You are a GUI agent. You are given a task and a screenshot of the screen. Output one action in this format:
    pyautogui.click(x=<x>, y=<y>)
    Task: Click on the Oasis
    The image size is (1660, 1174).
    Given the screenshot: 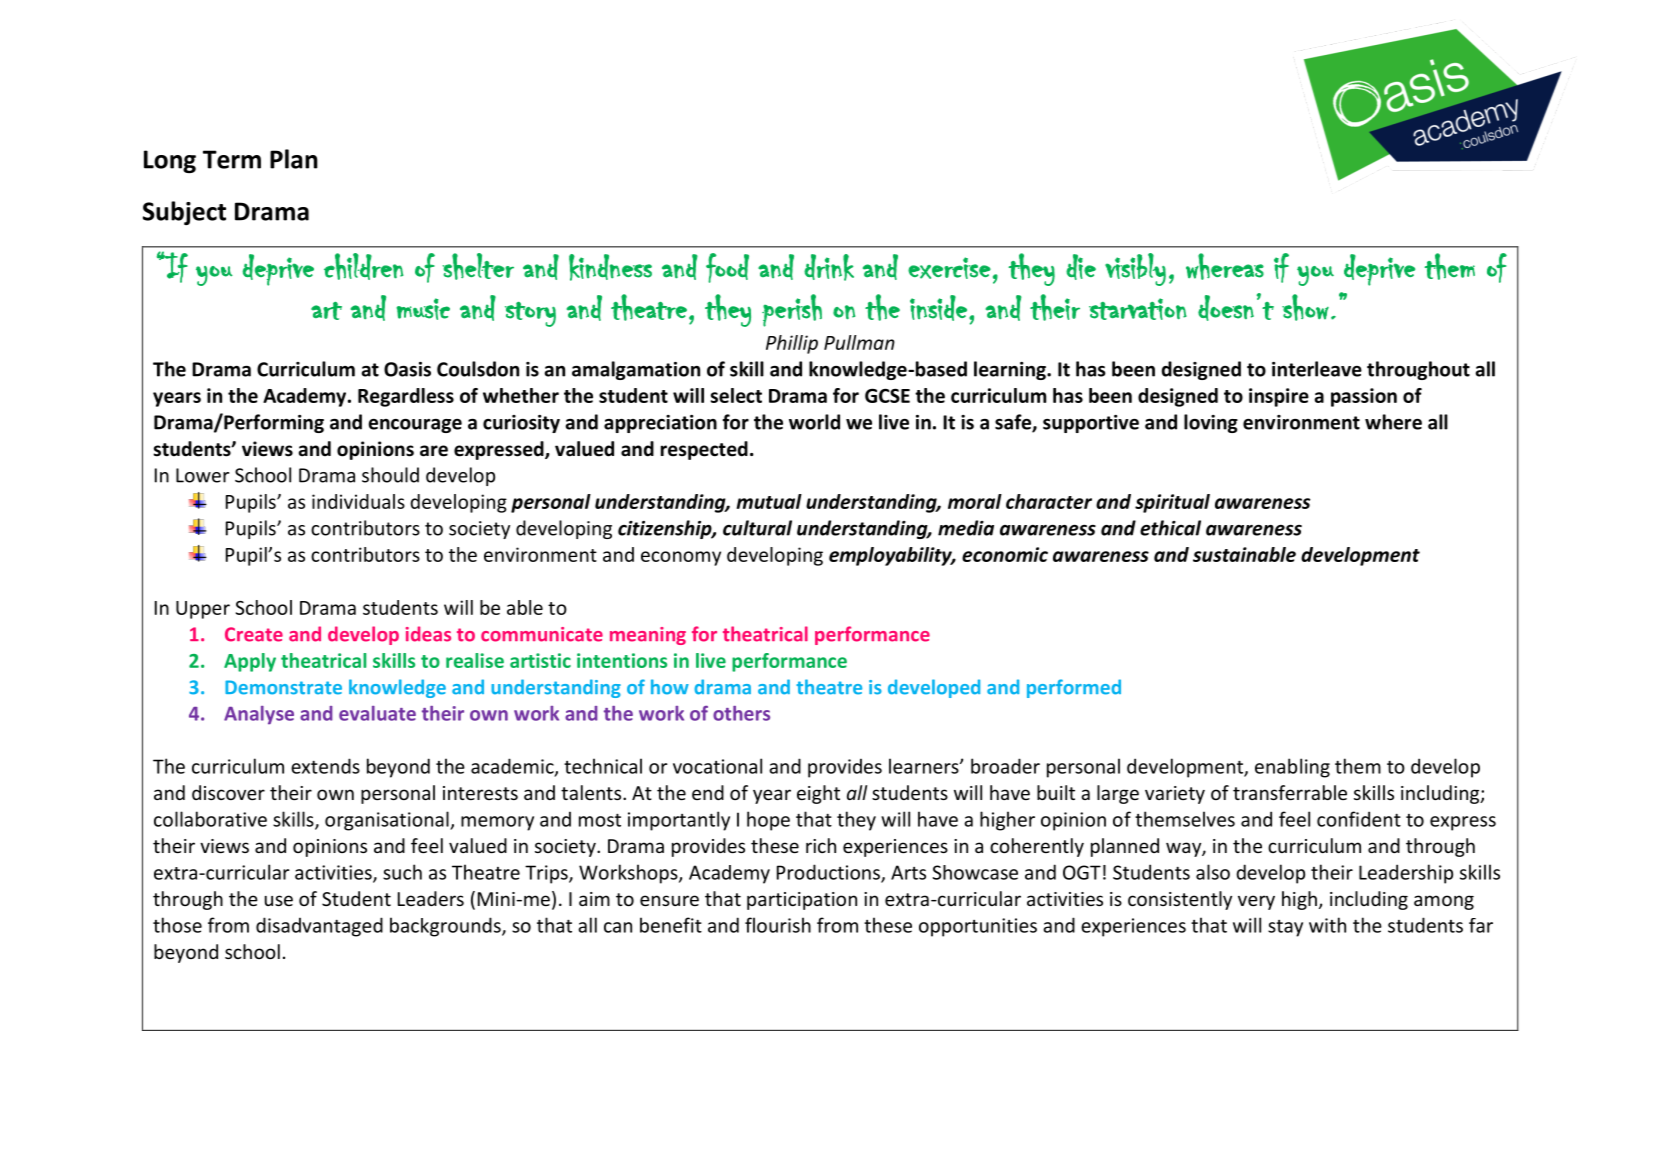 What is the action you would take?
    pyautogui.click(x=407, y=369)
